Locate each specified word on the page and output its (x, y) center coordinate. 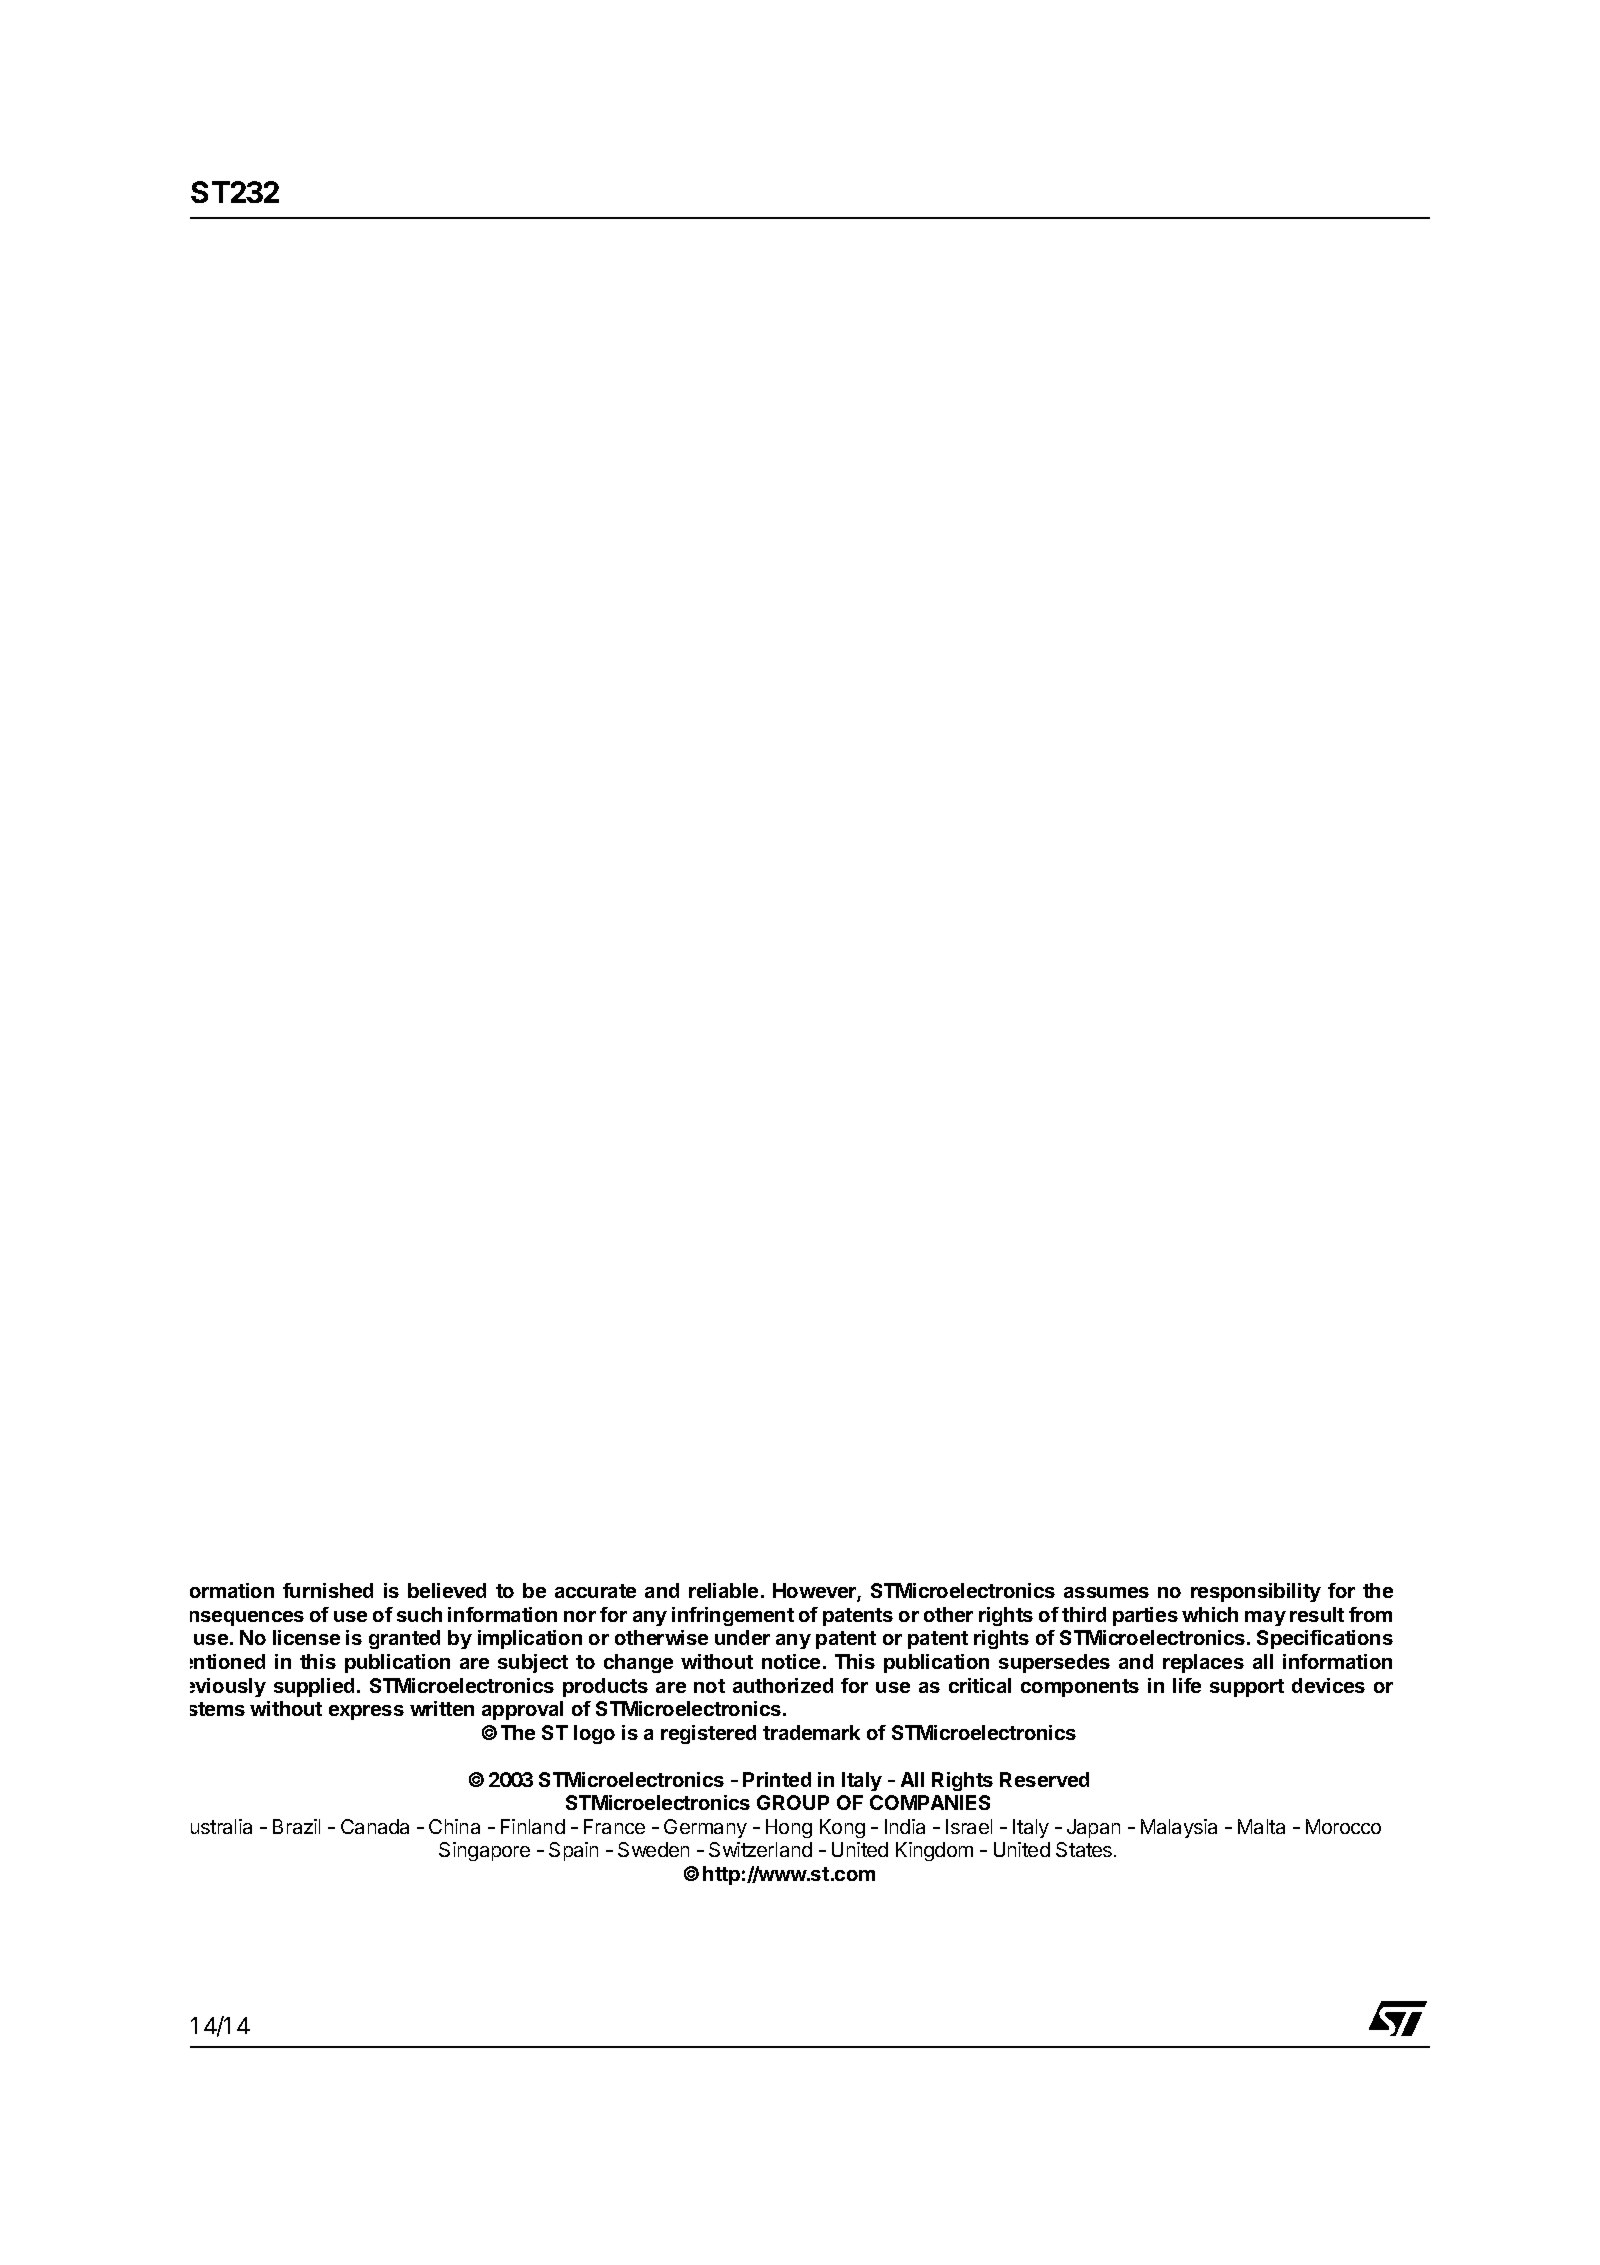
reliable (723, 1590)
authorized (783, 1685)
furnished (328, 1590)
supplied (314, 1687)
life (1187, 1685)
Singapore (484, 1851)
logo (594, 1734)
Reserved (1044, 1779)
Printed (777, 1779)
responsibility (1256, 1592)
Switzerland (760, 1849)
